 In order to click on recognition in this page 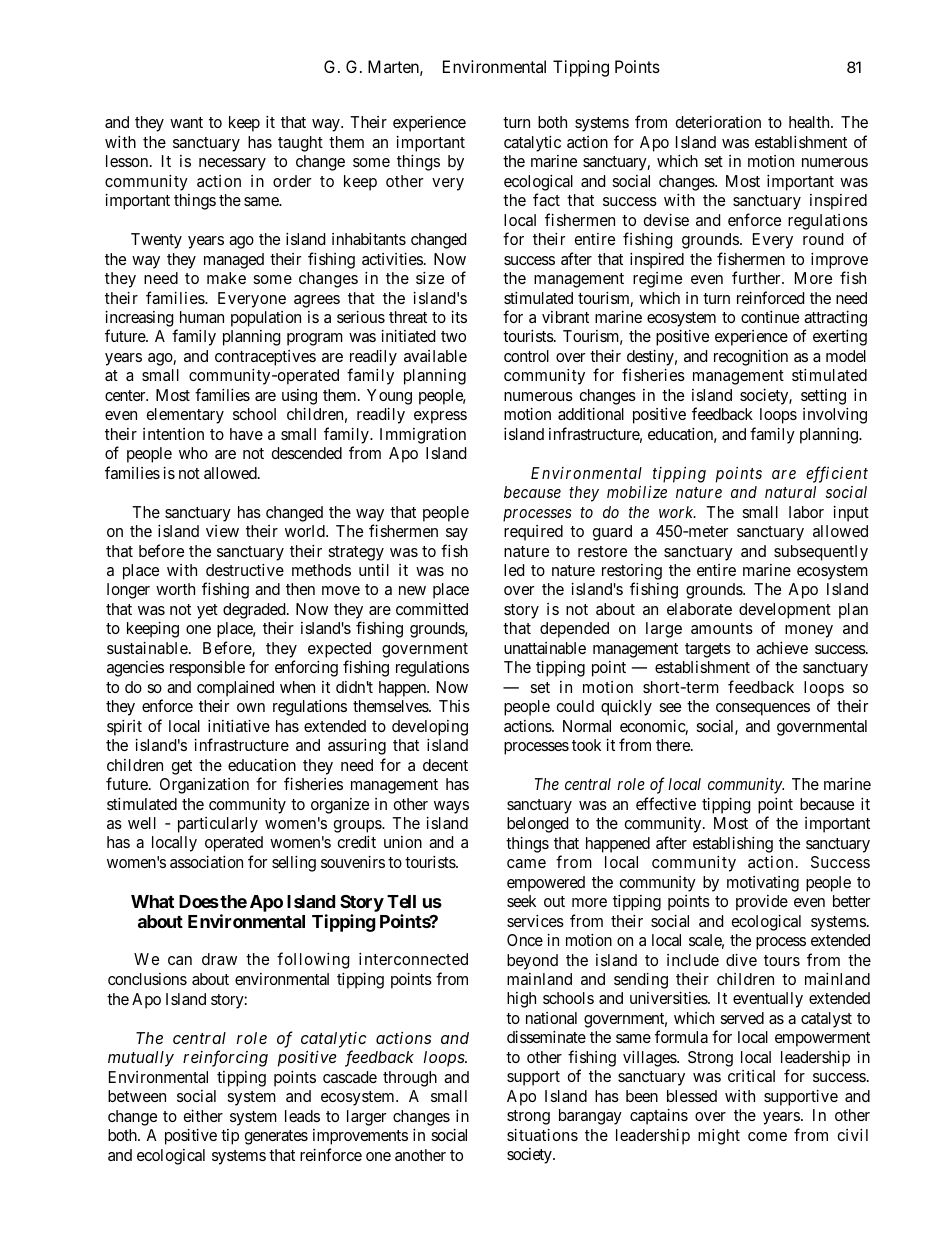, I will do `click(751, 358)`.
